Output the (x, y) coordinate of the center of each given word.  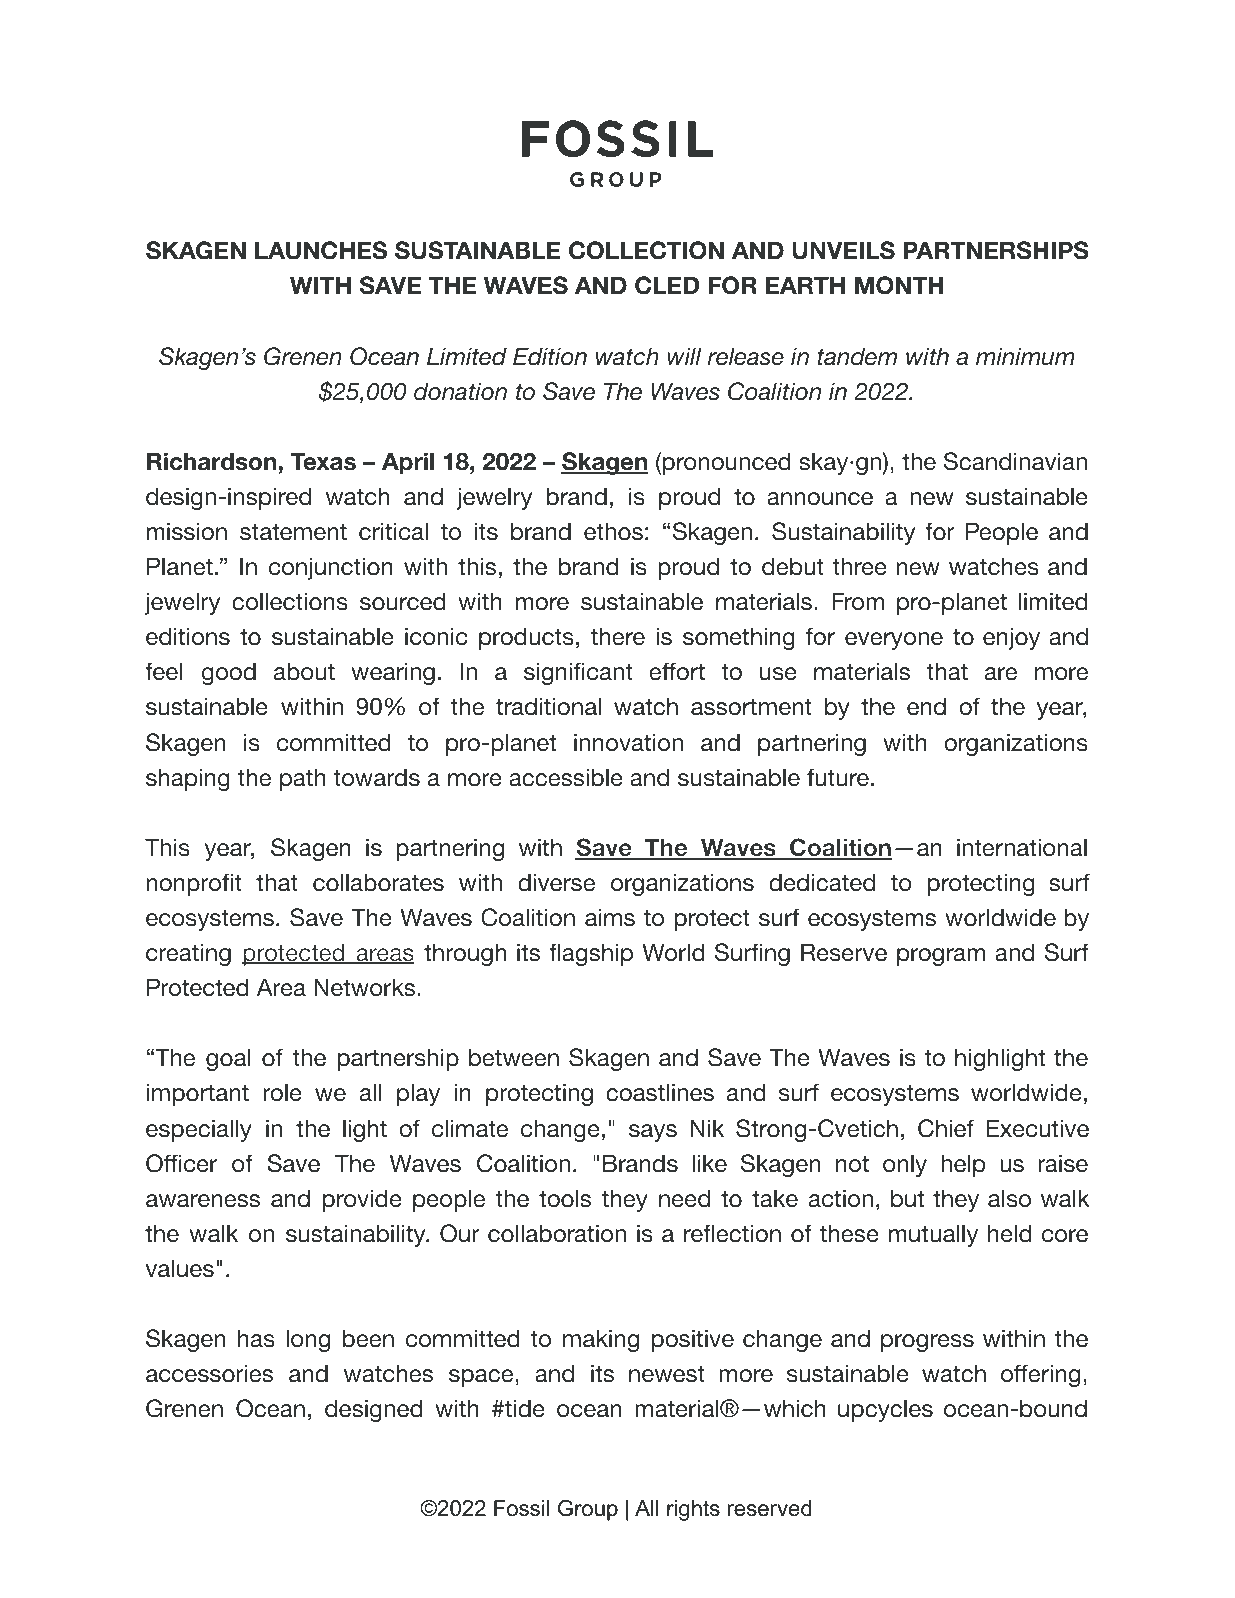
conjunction (331, 568)
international (1022, 847)
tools (565, 1198)
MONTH (899, 285)
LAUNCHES (321, 250)
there (618, 636)
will (684, 356)
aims (610, 917)
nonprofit (194, 884)
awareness (203, 1201)
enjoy (1011, 638)
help (963, 1165)
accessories (209, 1373)
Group (588, 1510)
